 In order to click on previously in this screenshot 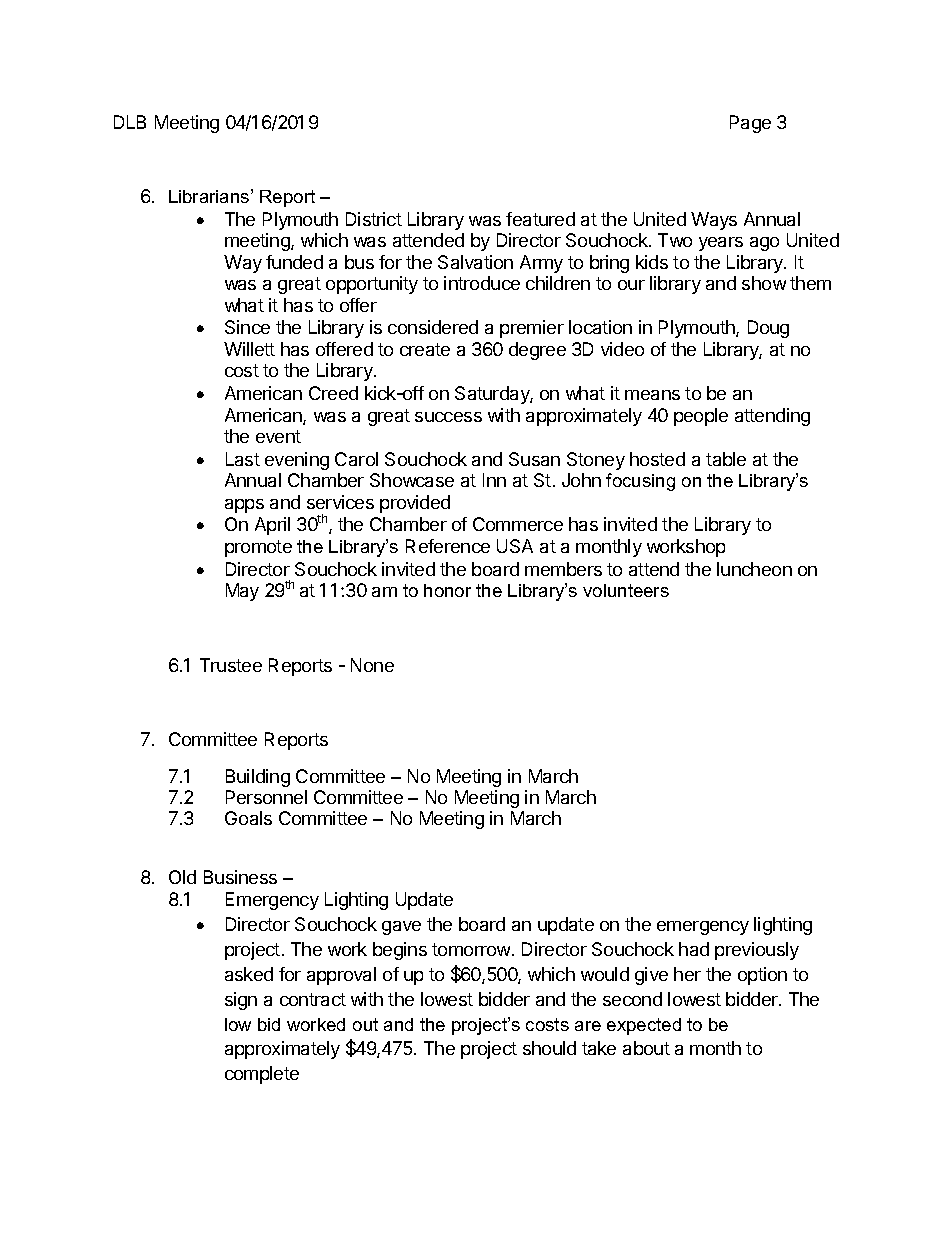, I will do `click(757, 951)`.
